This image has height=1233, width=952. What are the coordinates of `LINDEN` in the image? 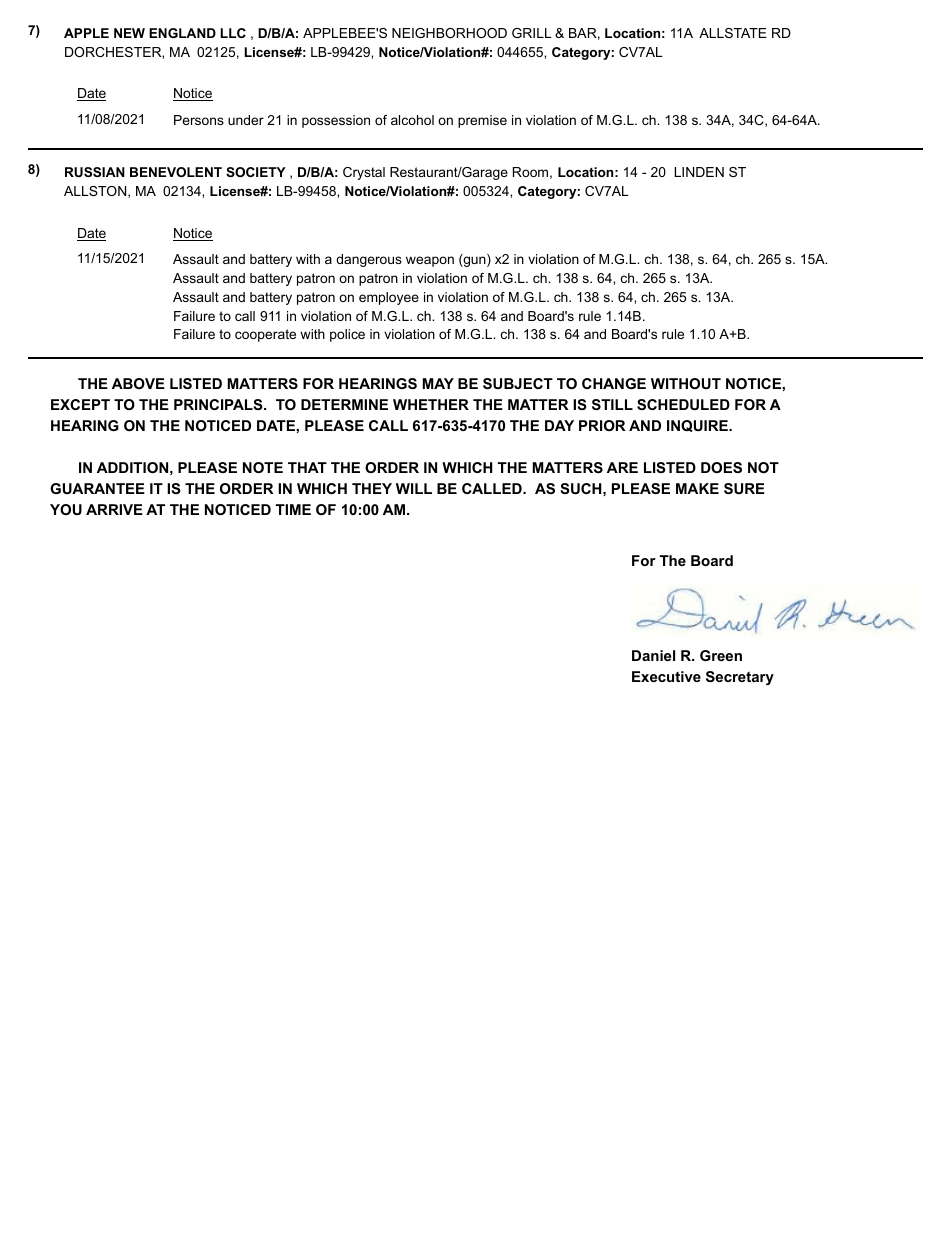 It's located at (699, 172).
